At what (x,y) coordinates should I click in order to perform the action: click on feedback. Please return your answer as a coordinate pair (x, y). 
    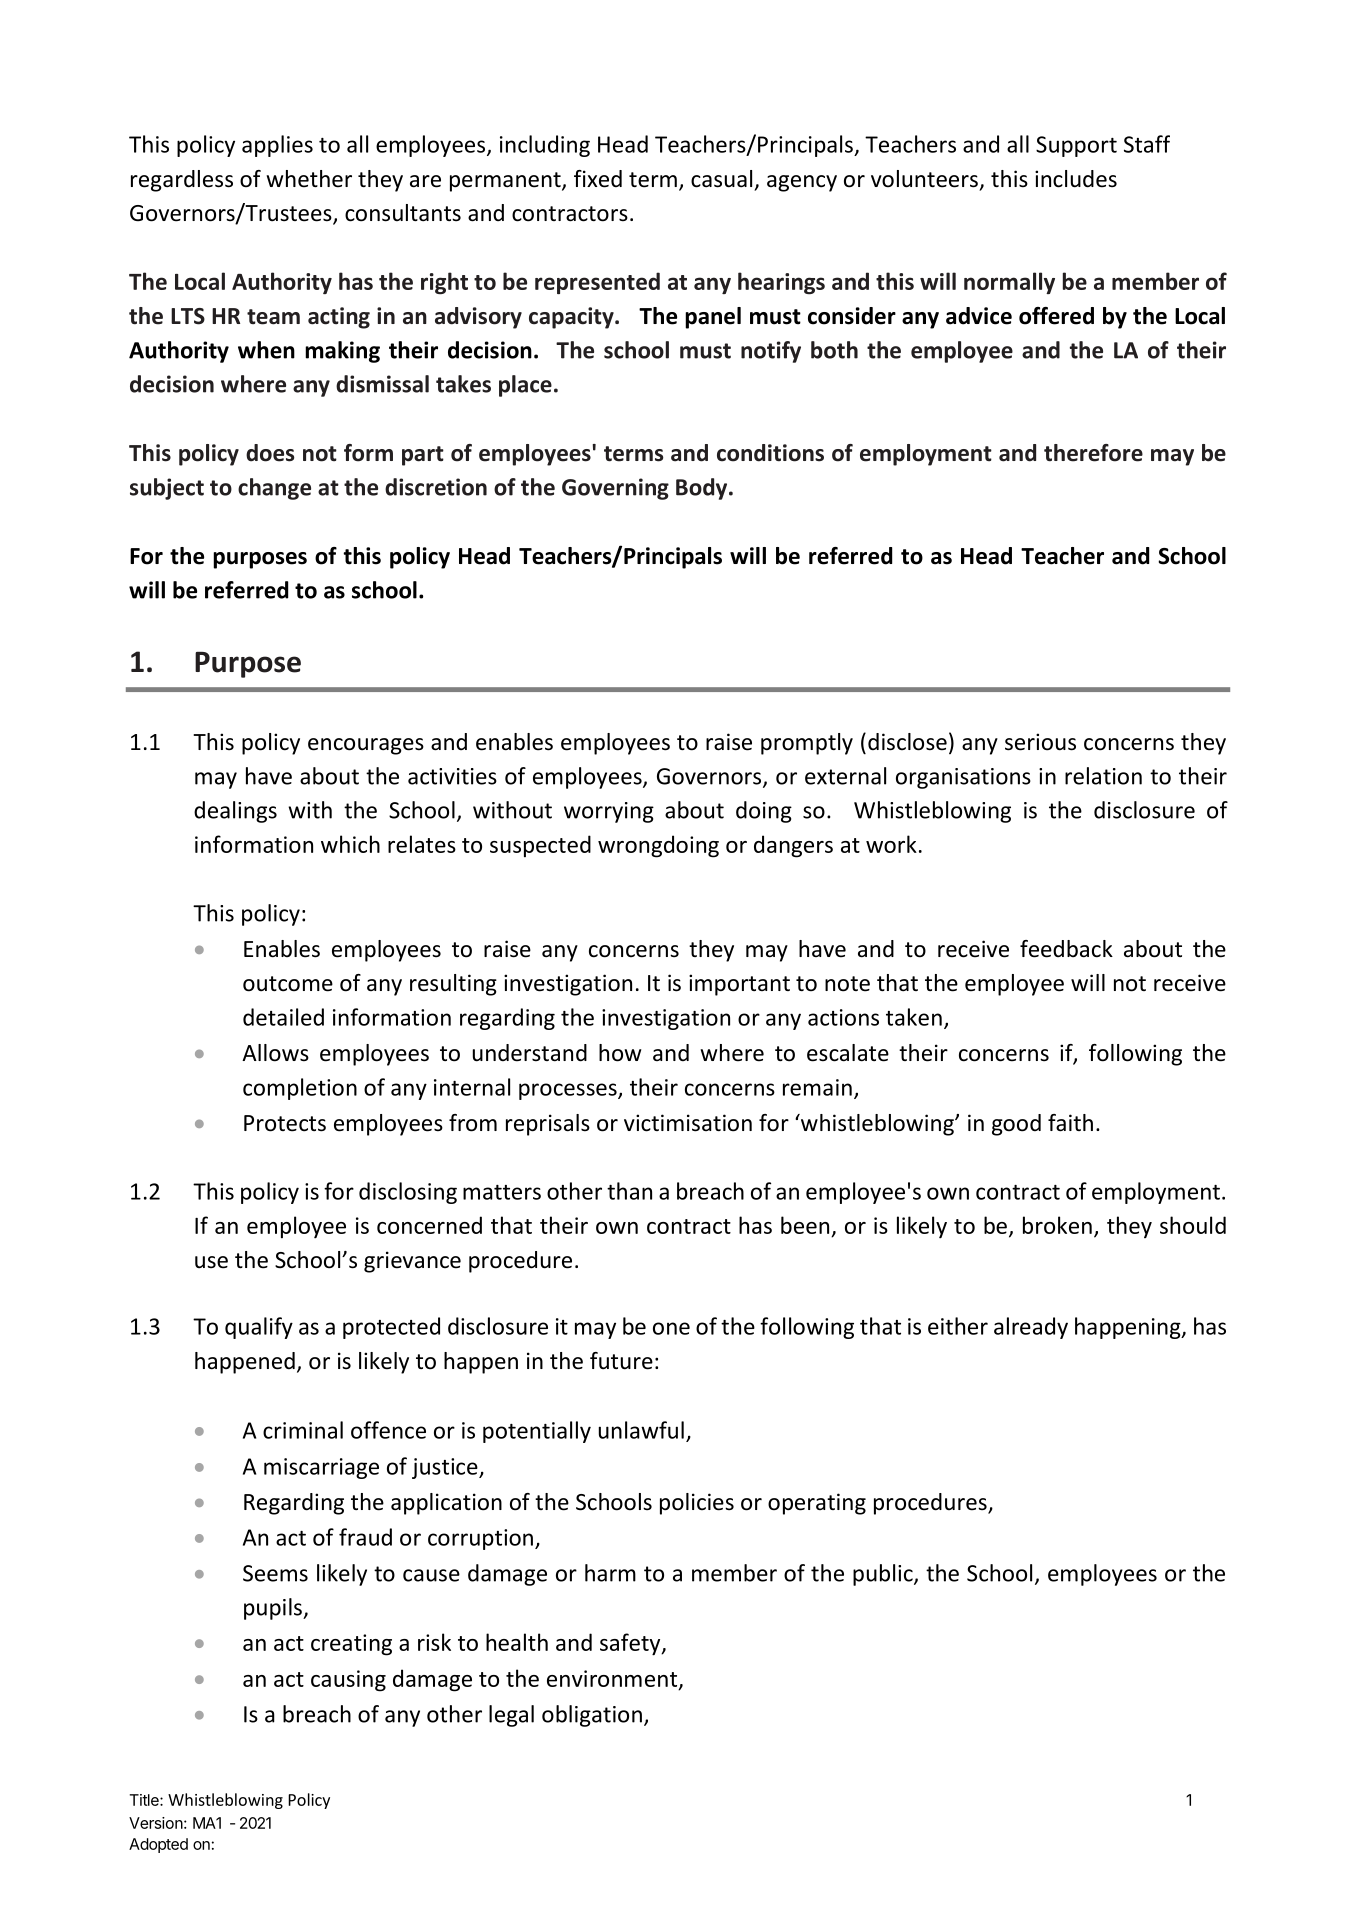
    Looking at the image, I should click on (1066, 949).
